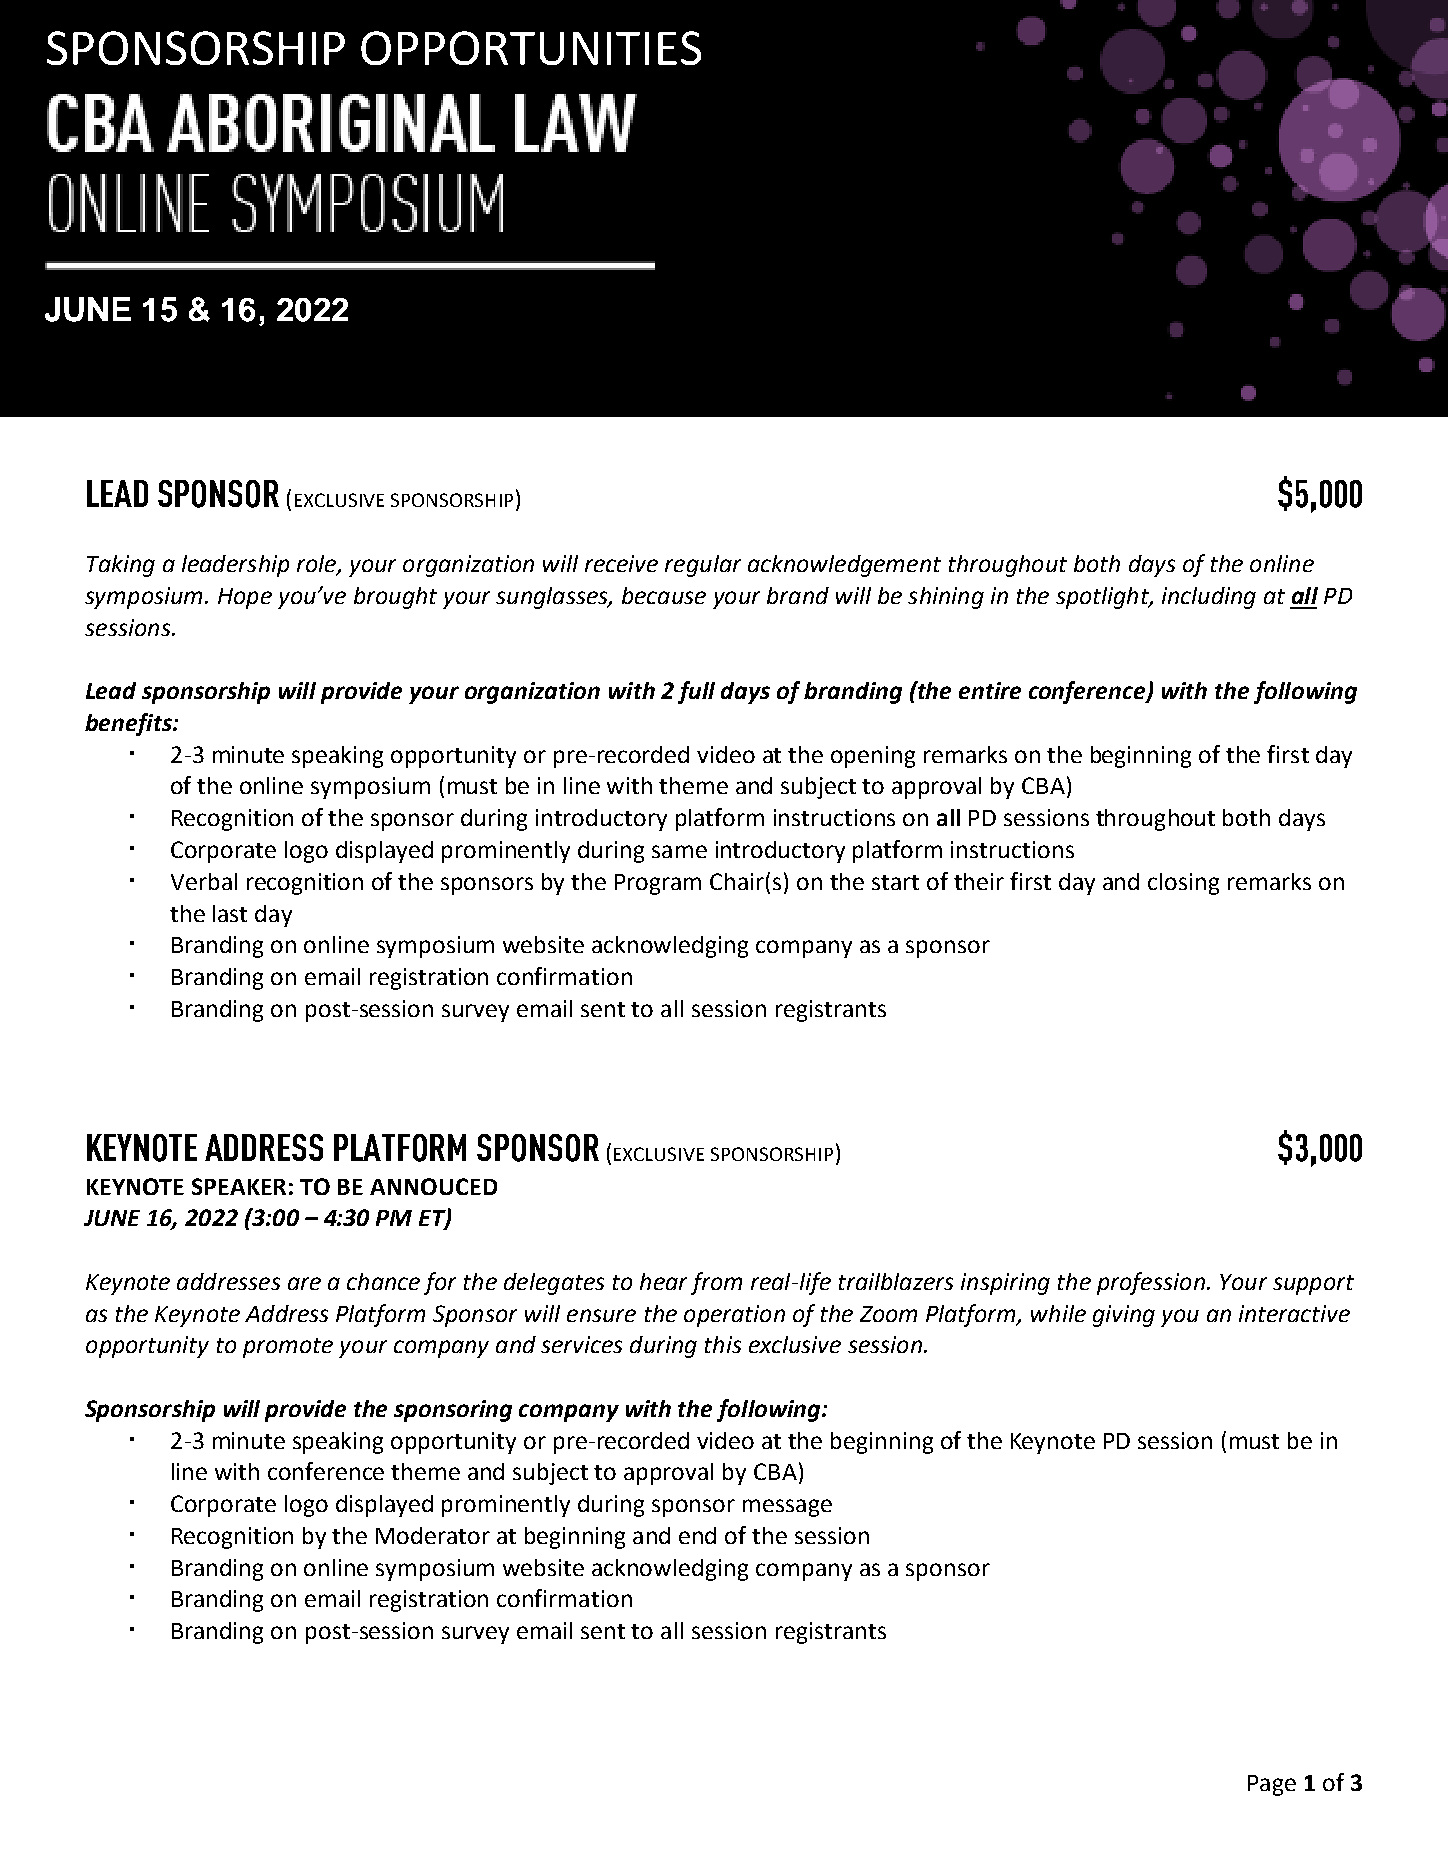  I want to click on last, so click(230, 913).
